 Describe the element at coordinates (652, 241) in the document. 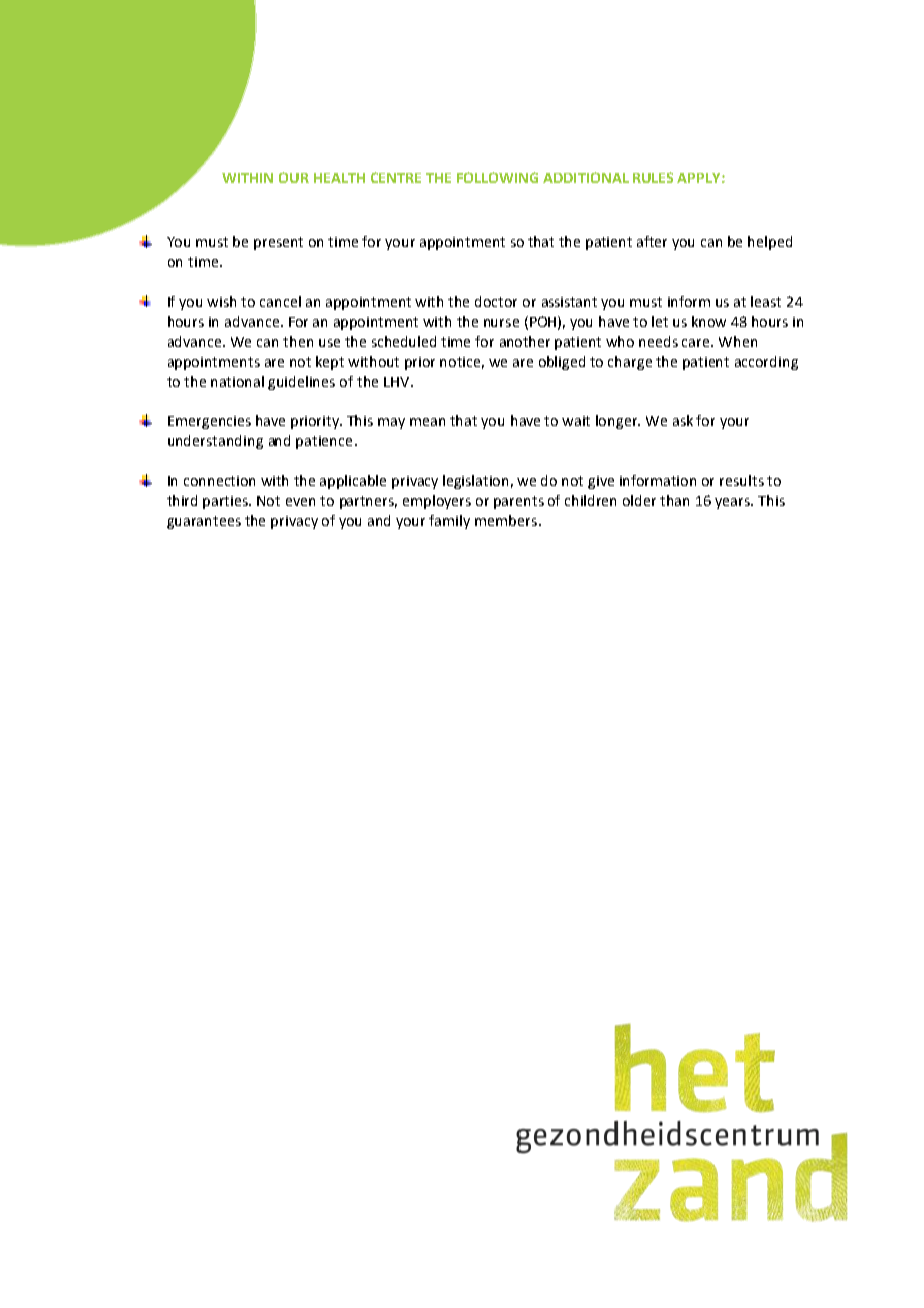

I see `after` at that location.
